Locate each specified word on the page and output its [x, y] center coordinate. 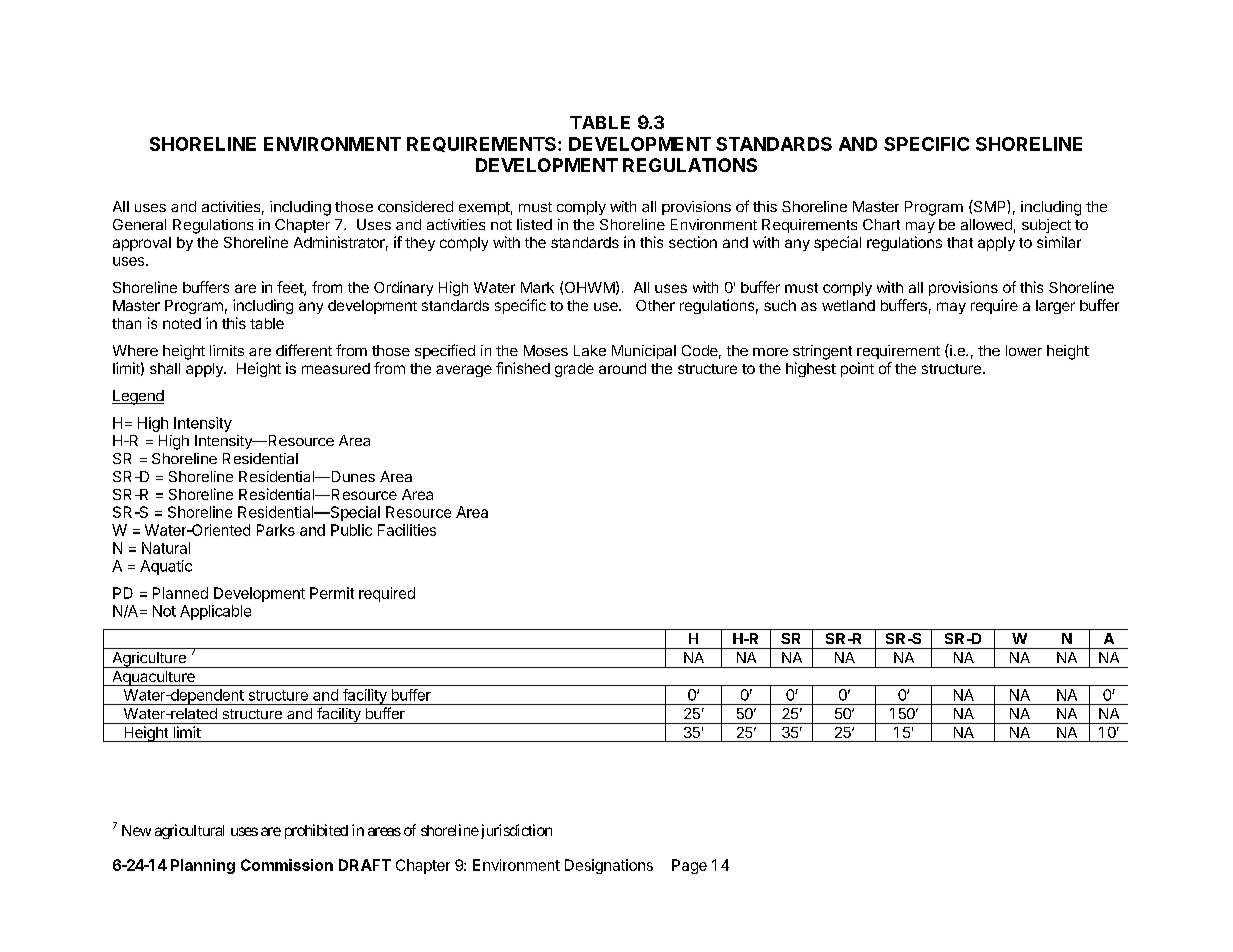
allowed [986, 224]
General [139, 224]
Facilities [407, 530]
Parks [276, 530]
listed [534, 224]
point [857, 369]
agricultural [189, 831]
